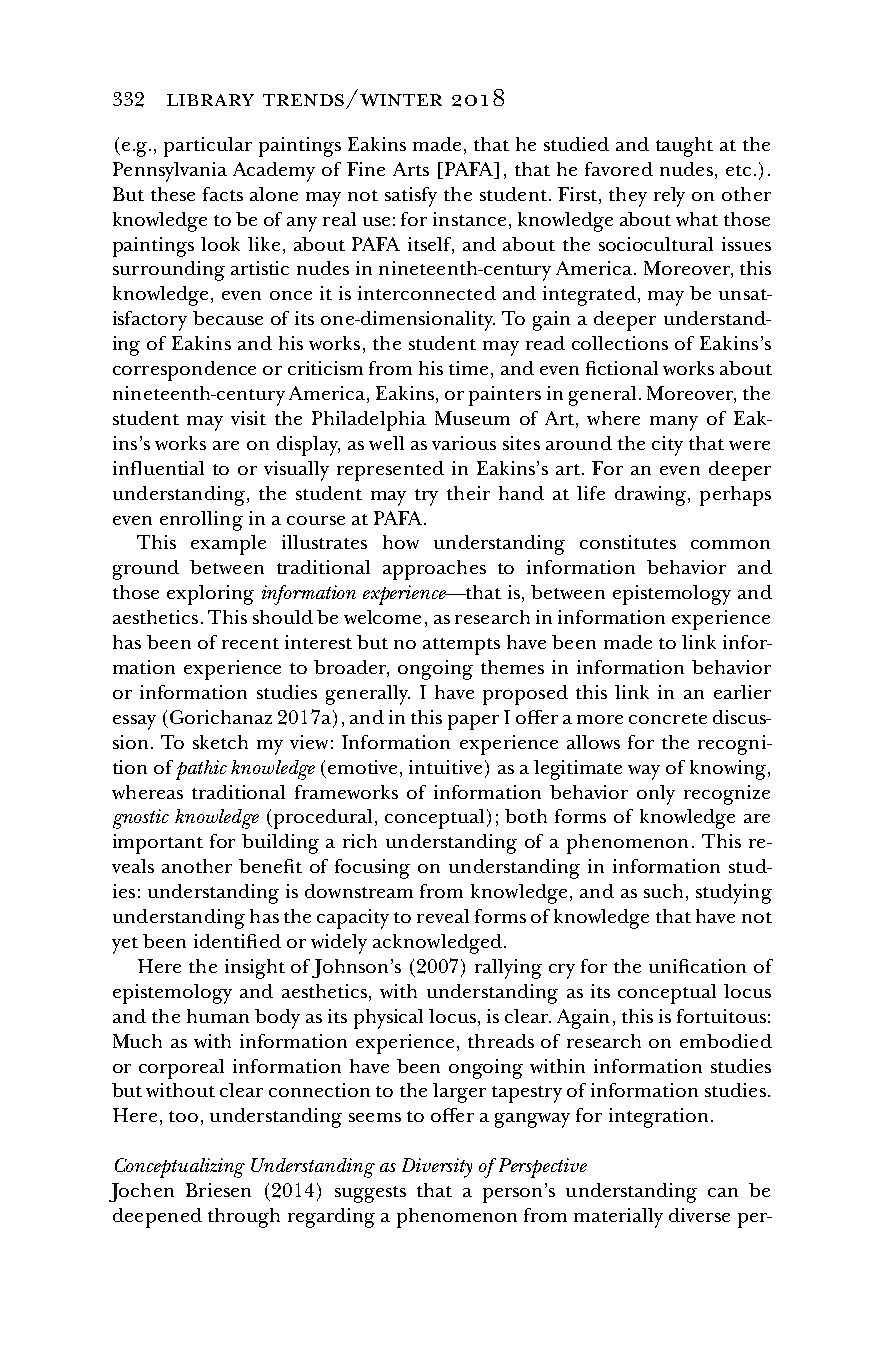 The image size is (896, 1345). Describe the element at coordinates (437, 1168) in the screenshot. I see `Diversity` at that location.
